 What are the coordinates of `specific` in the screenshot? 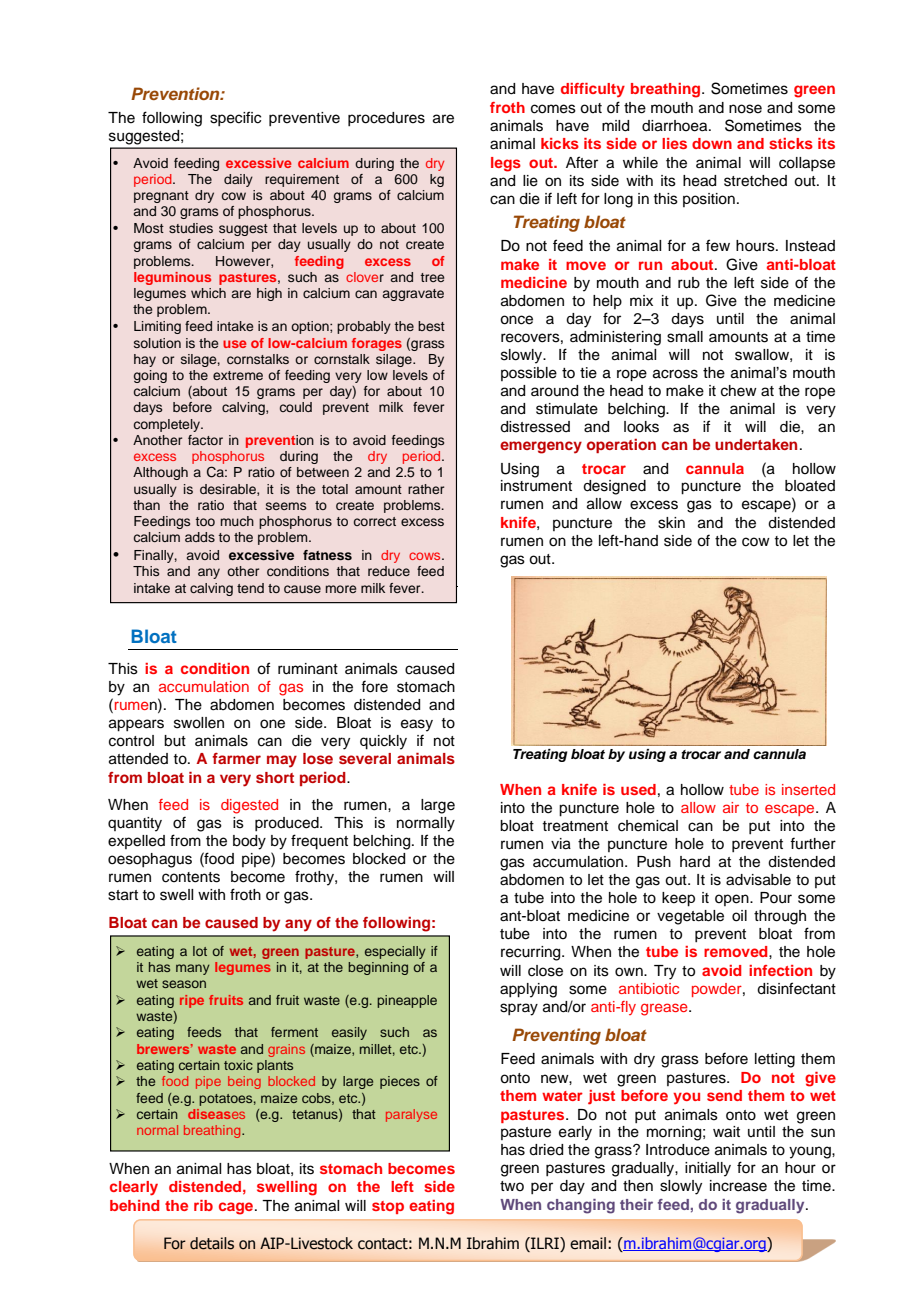 It's located at (235, 118).
